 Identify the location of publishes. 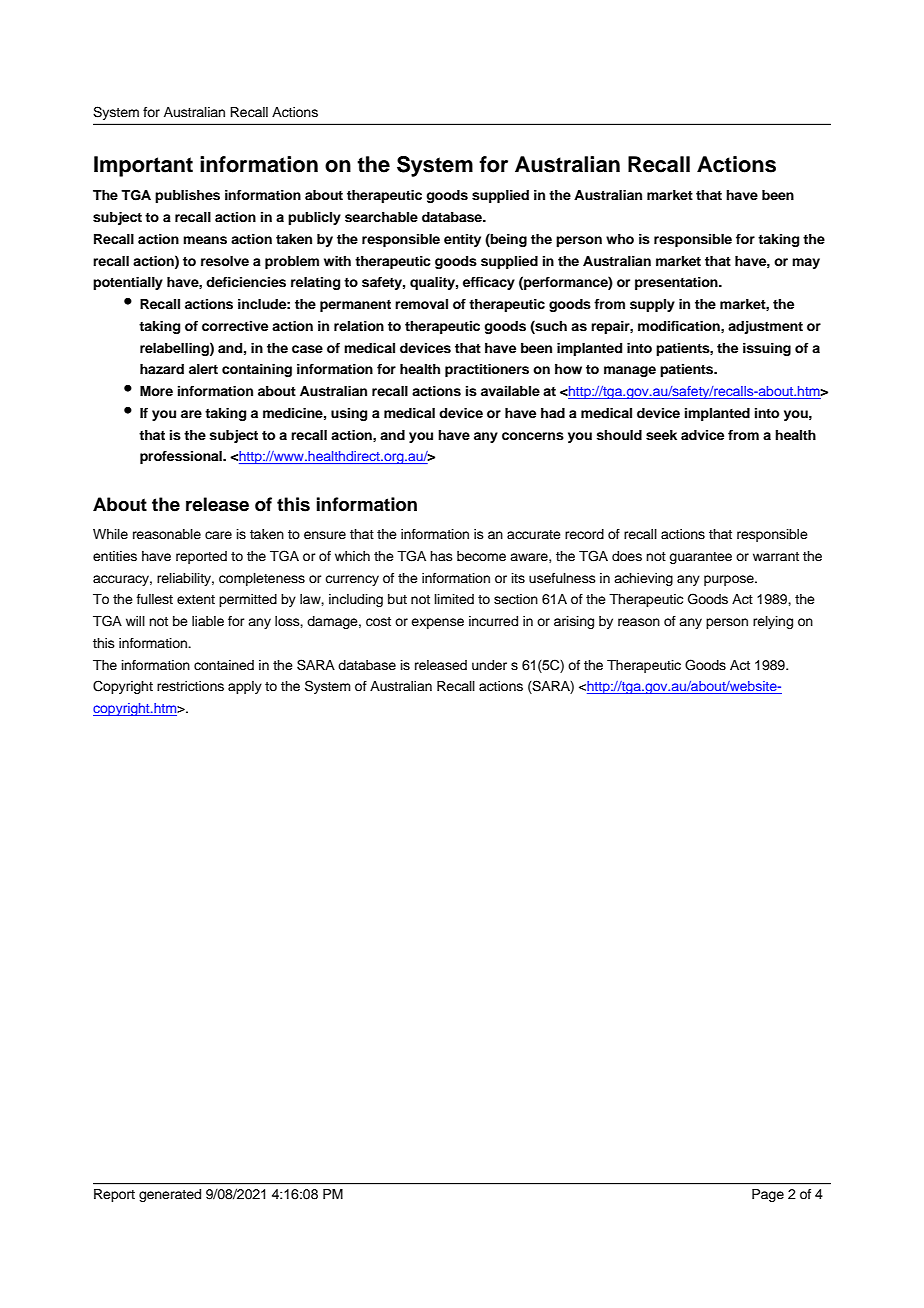
(187, 196).
